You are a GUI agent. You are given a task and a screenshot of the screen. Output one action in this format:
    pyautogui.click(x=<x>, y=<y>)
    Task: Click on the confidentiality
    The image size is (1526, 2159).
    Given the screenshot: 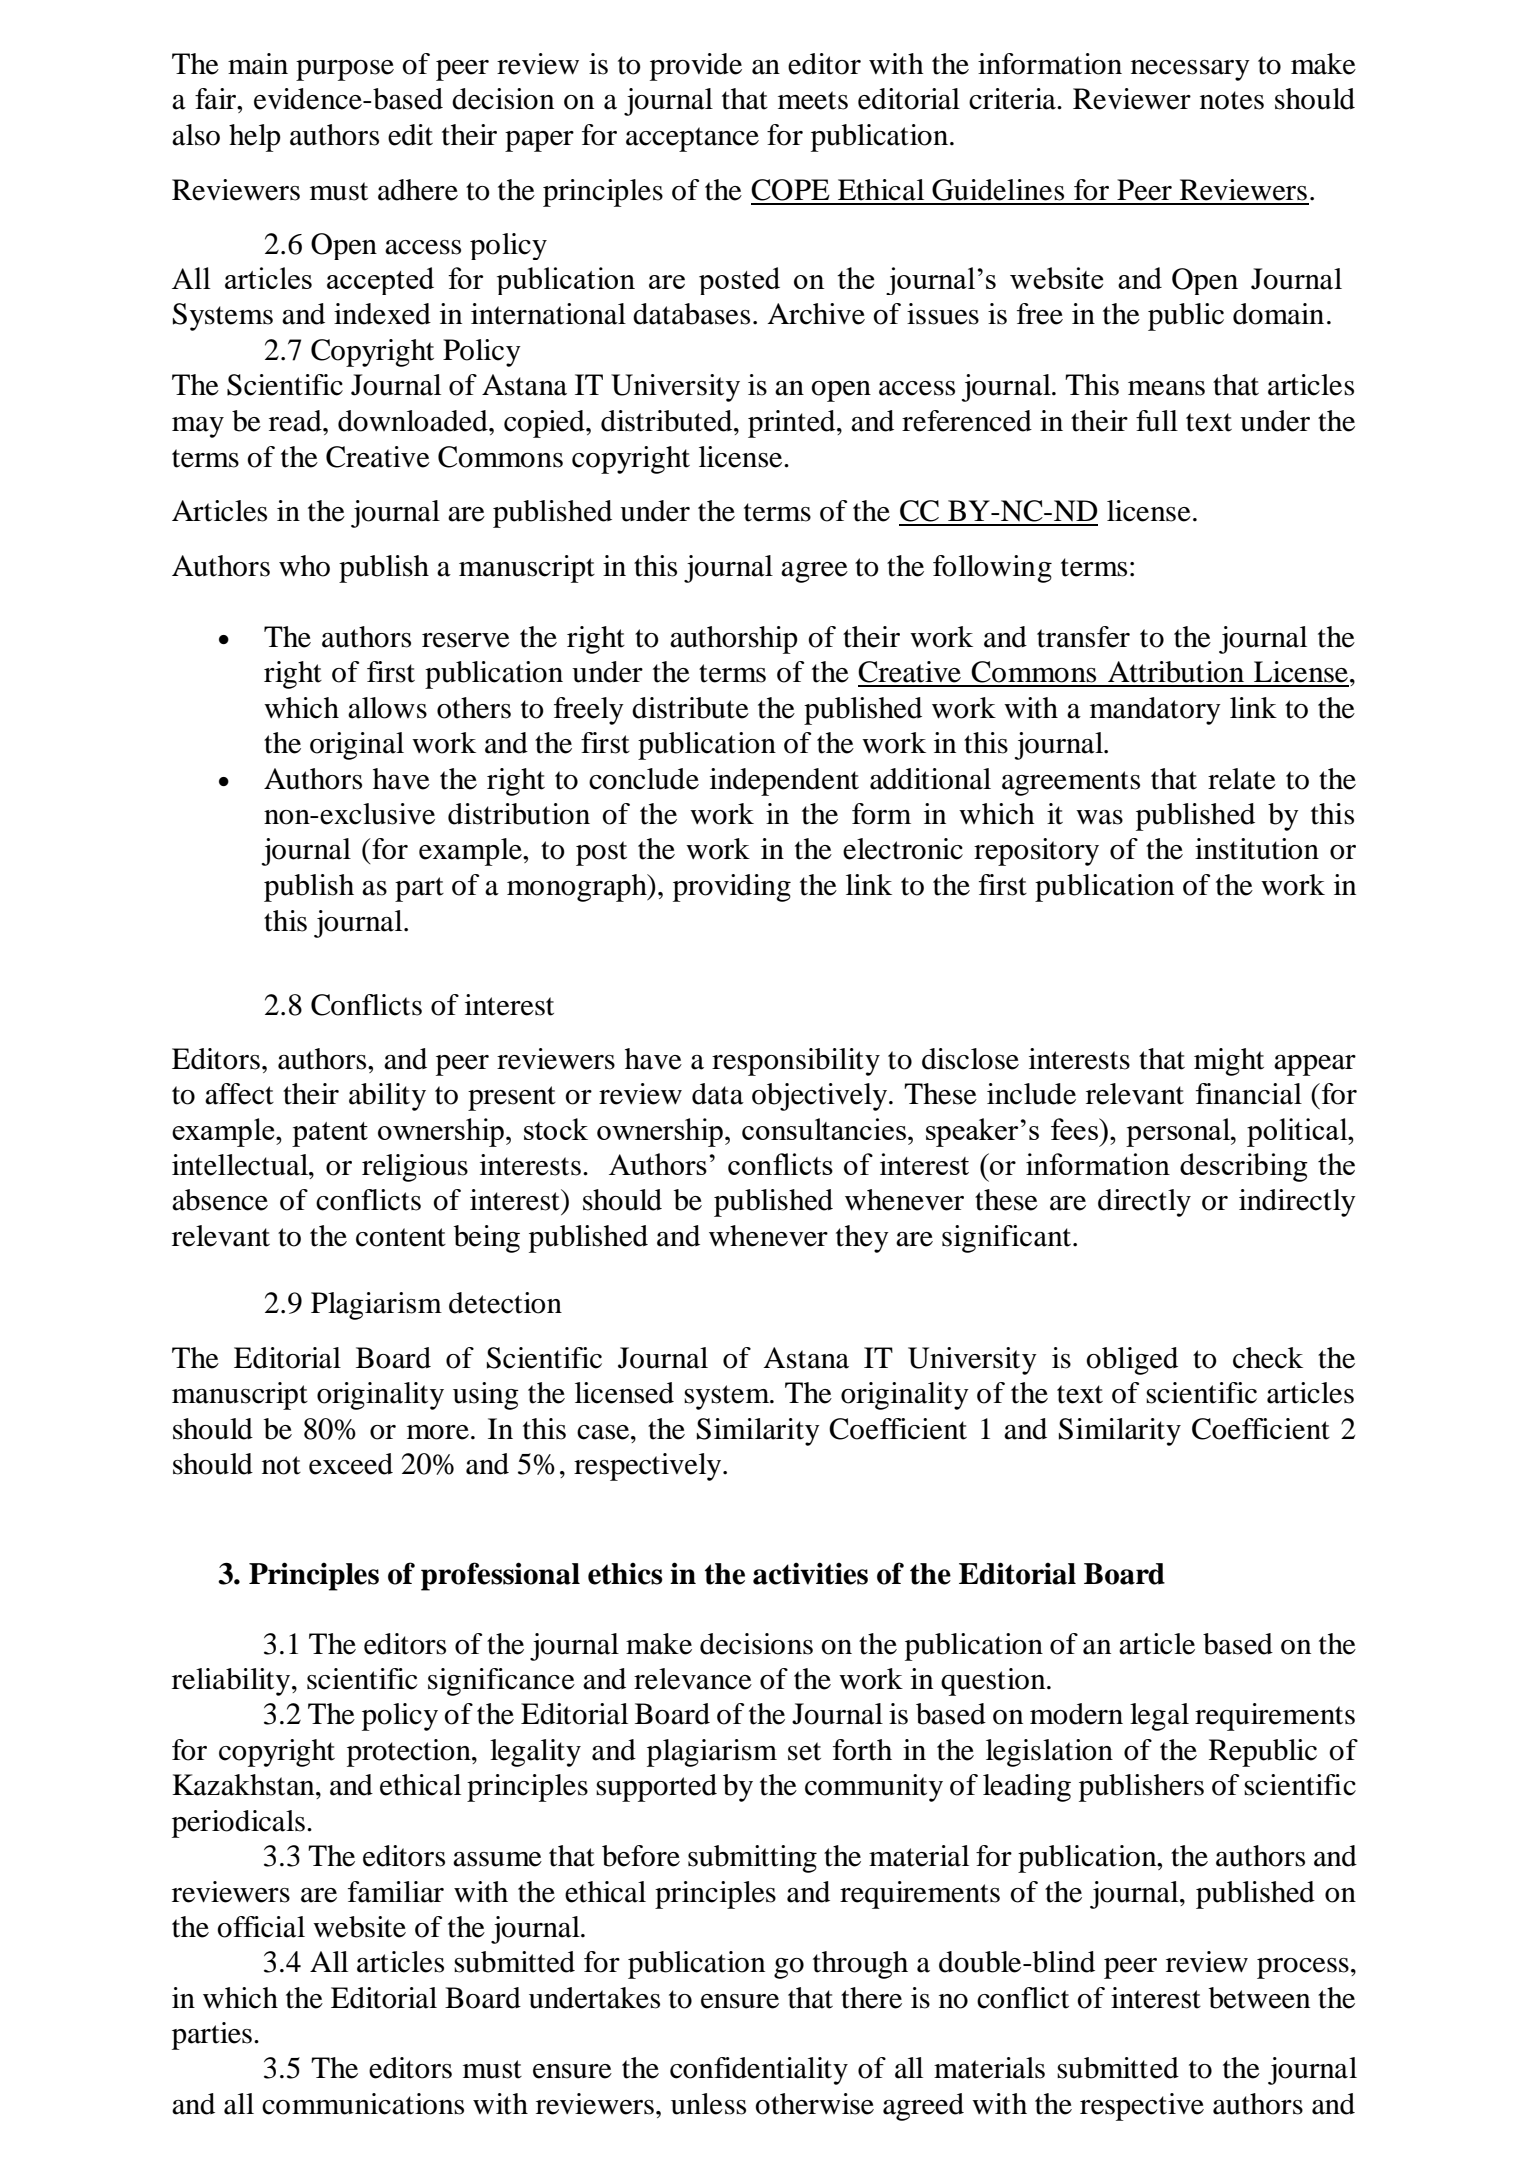 What is the action you would take?
    pyautogui.click(x=759, y=2071)
